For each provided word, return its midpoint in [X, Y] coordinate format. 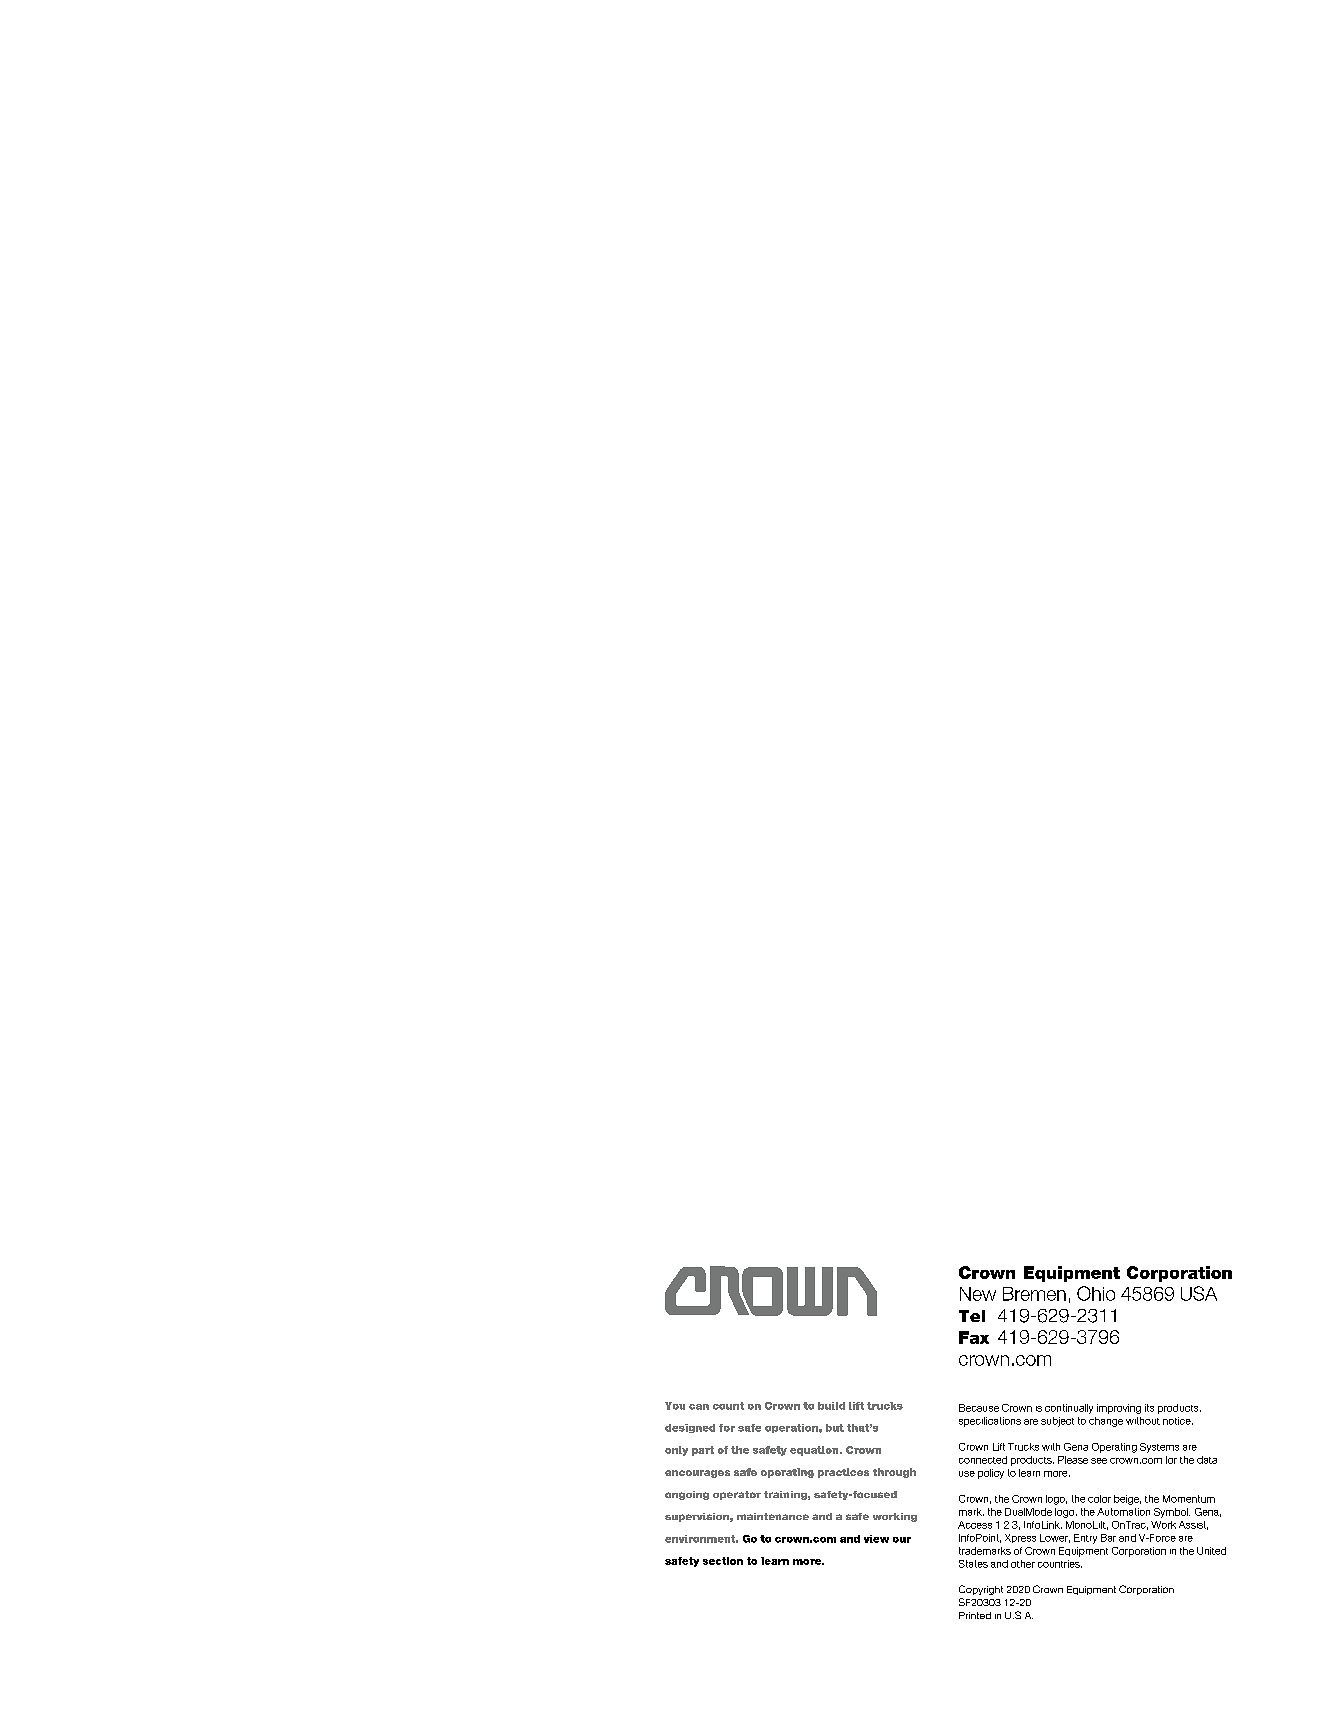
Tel [972, 1316]
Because [979, 1408]
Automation [1123, 1512]
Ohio [1096, 1293]
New [978, 1294]
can [699, 1407]
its [1149, 1408]
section [723, 1561]
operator [737, 1495]
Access [975, 1525]
